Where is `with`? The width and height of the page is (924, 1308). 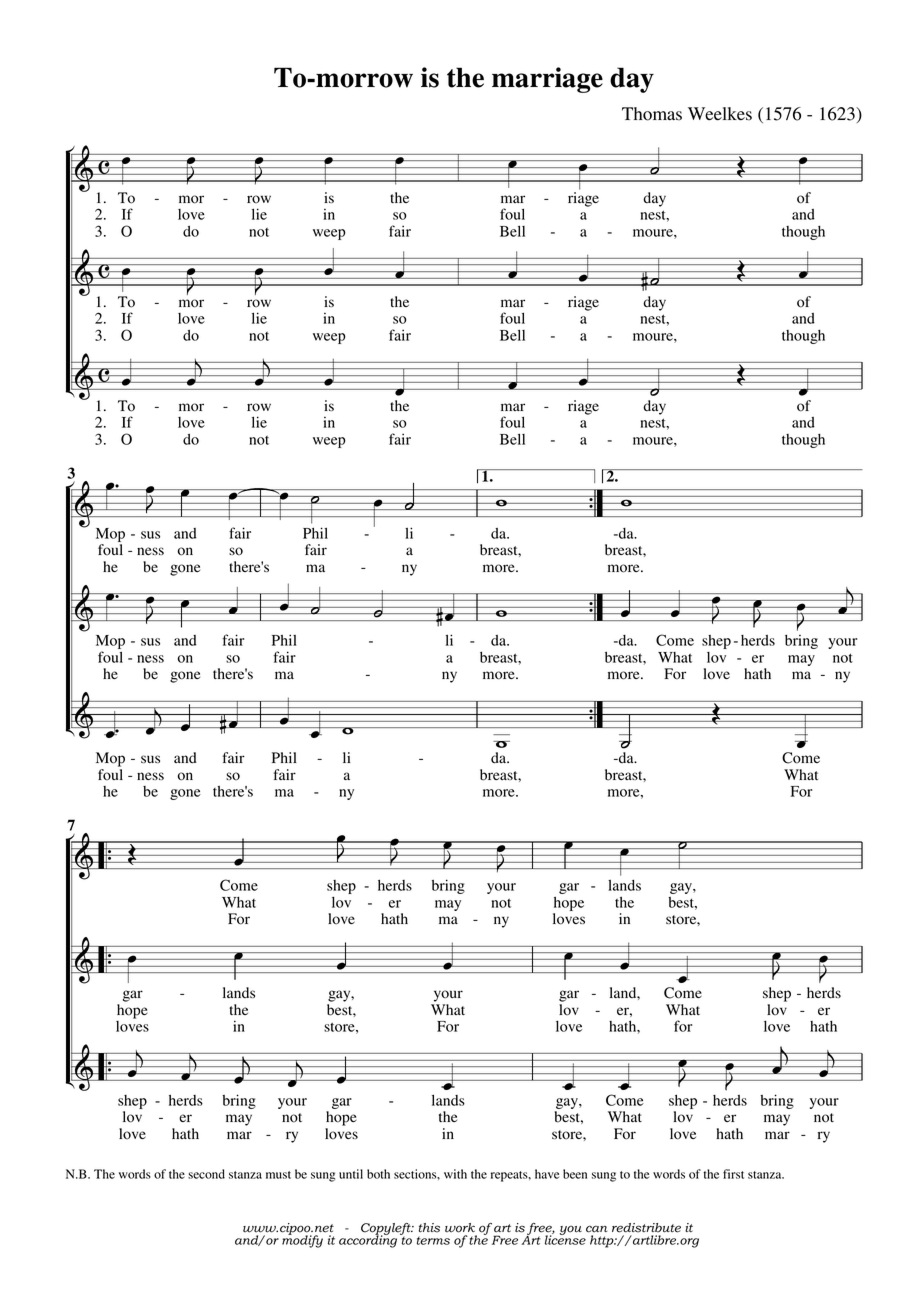 with is located at coordinates (455, 1174).
